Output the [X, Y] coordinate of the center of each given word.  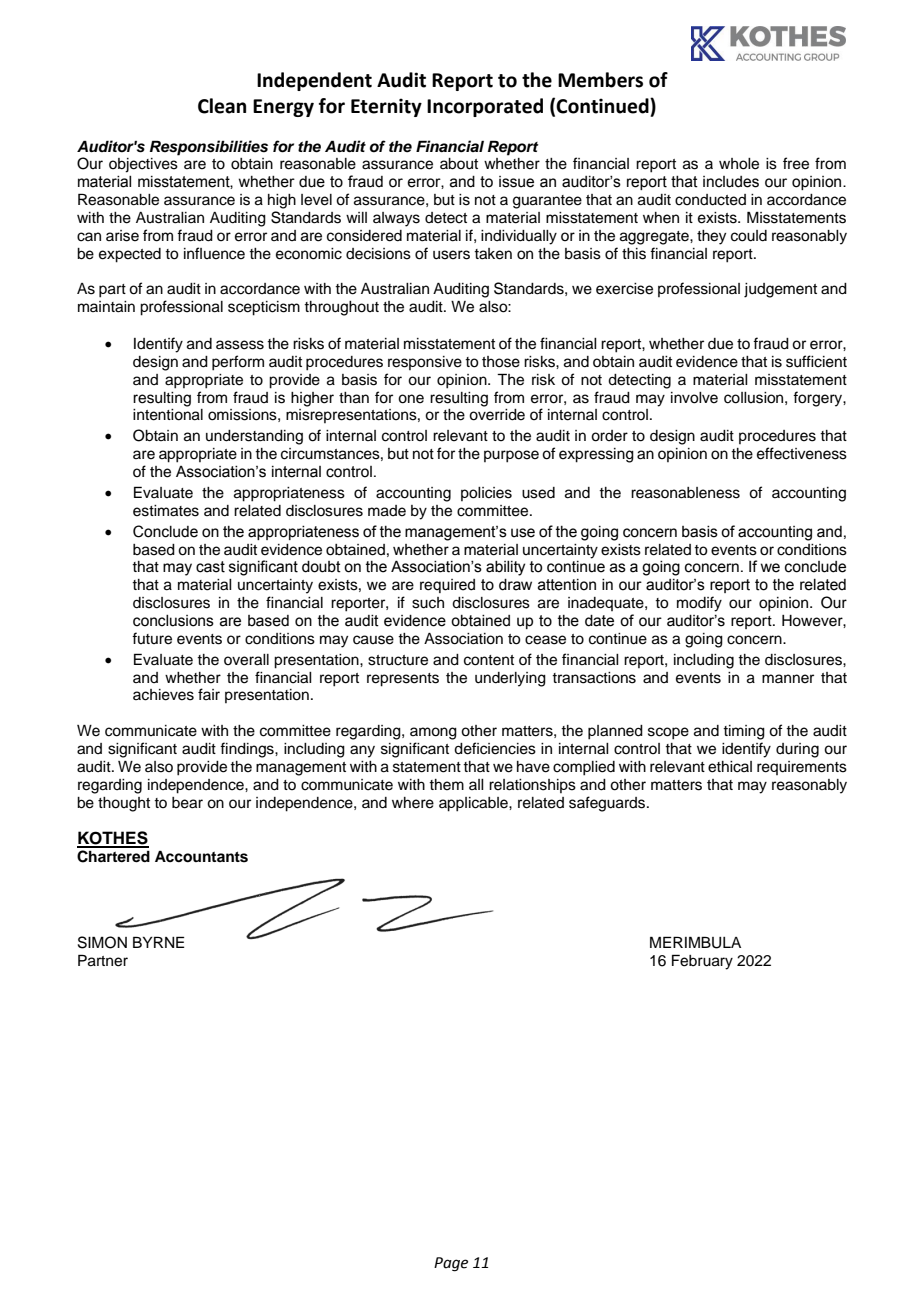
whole [739, 164]
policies [486, 494]
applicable [474, 804]
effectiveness [802, 453]
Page [451, 1264]
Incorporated [485, 107]
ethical [730, 767]
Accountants [201, 856]
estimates [166, 511]
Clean [222, 106]
